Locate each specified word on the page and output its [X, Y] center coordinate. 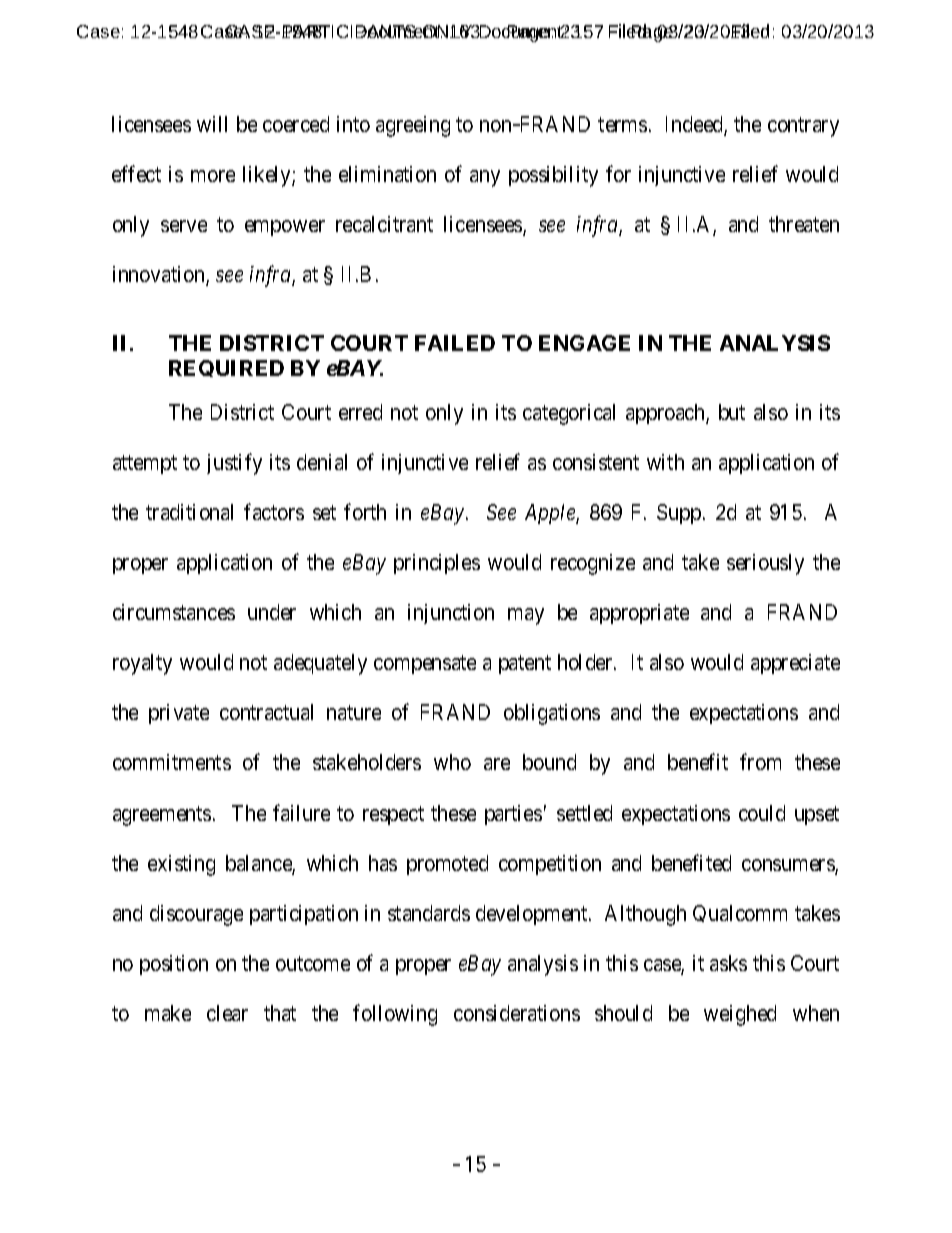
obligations [552, 714]
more [213, 176]
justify [234, 464]
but [732, 412]
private [179, 714]
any [485, 178]
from [760, 762]
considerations [517, 1013]
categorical [569, 414]
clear [227, 1013]
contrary [803, 127]
